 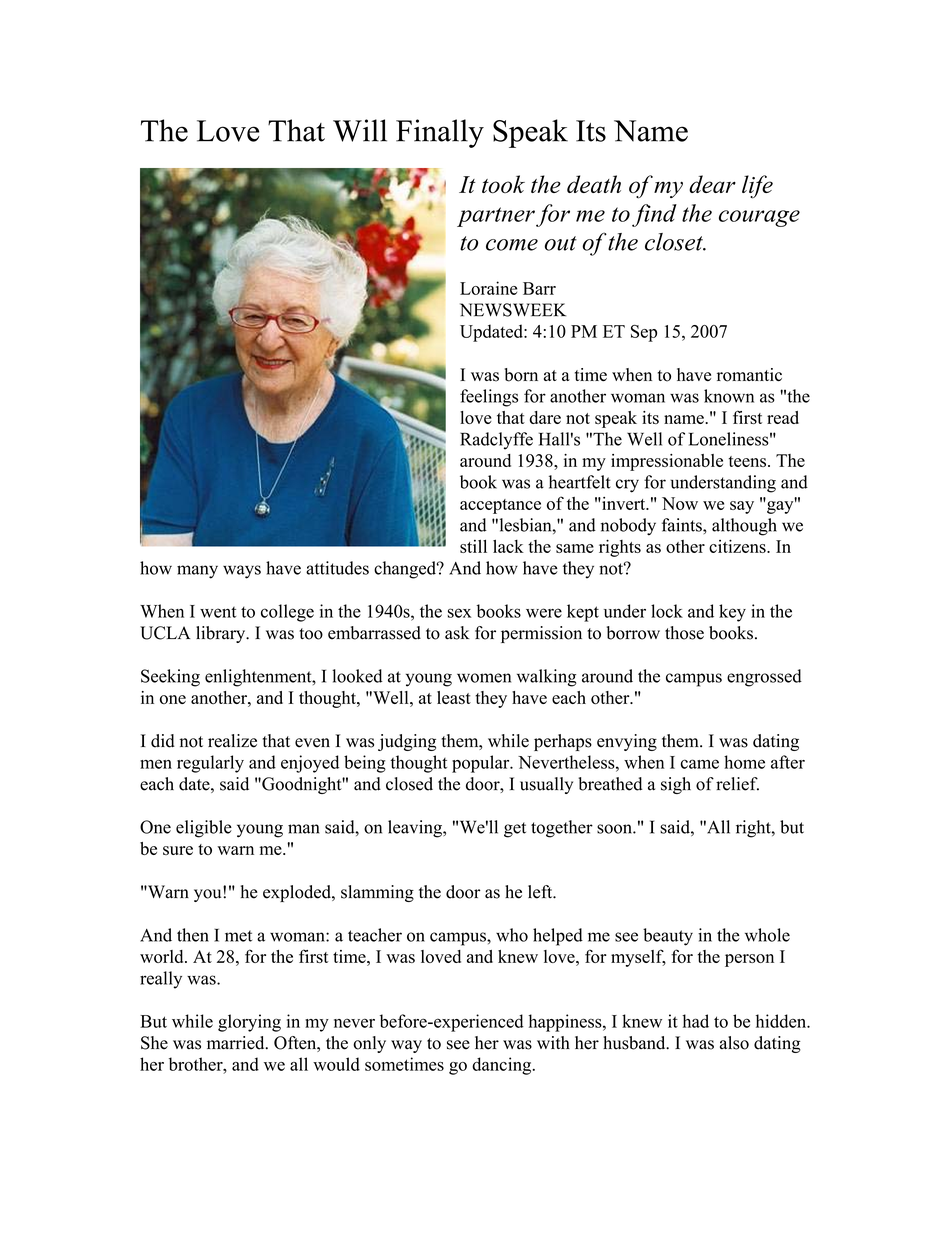 I want to click on feelings, so click(x=489, y=398).
